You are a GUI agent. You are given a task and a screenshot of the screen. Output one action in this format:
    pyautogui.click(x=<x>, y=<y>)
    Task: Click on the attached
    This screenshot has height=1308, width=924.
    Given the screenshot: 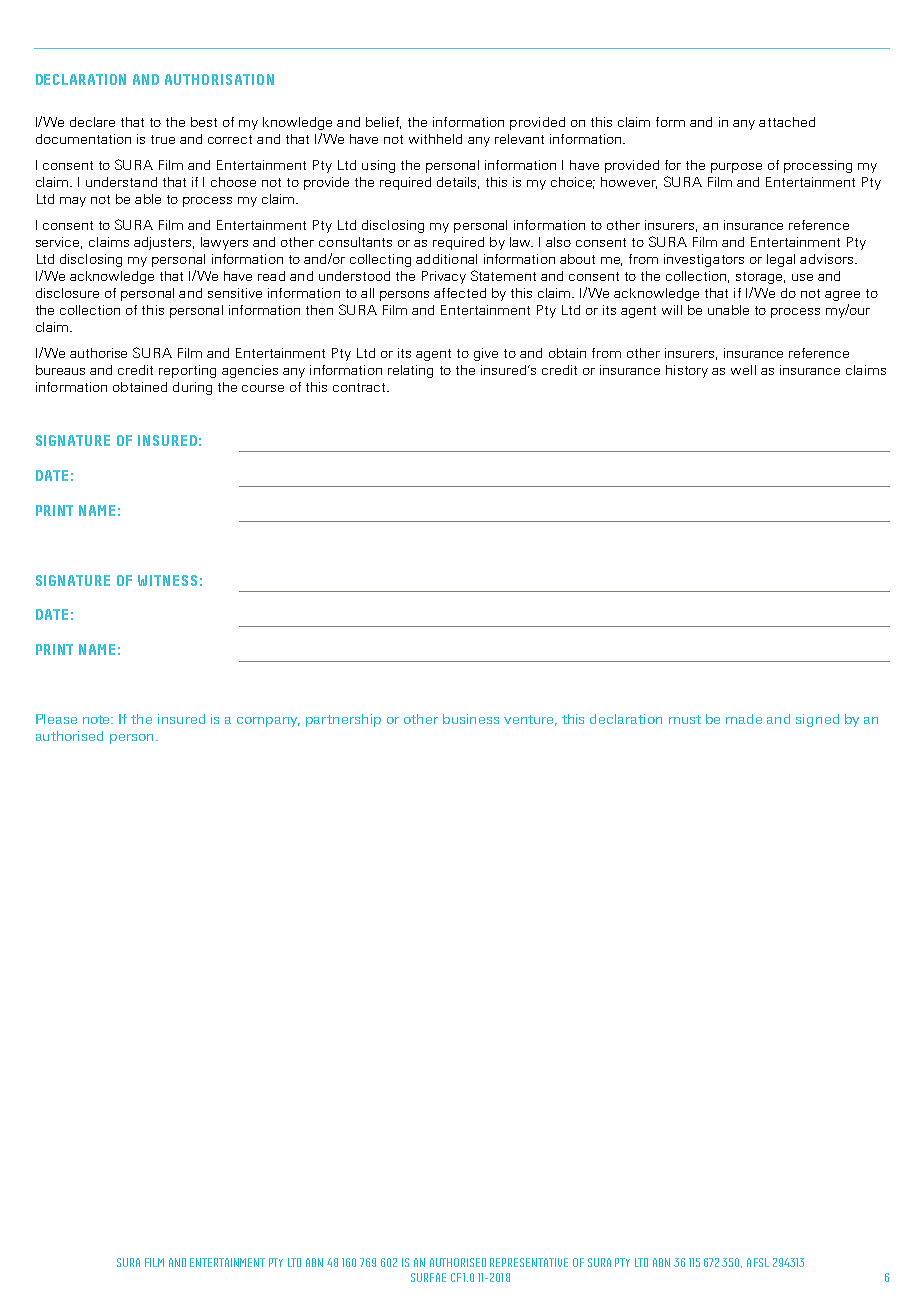 What is the action you would take?
    pyautogui.click(x=787, y=122)
